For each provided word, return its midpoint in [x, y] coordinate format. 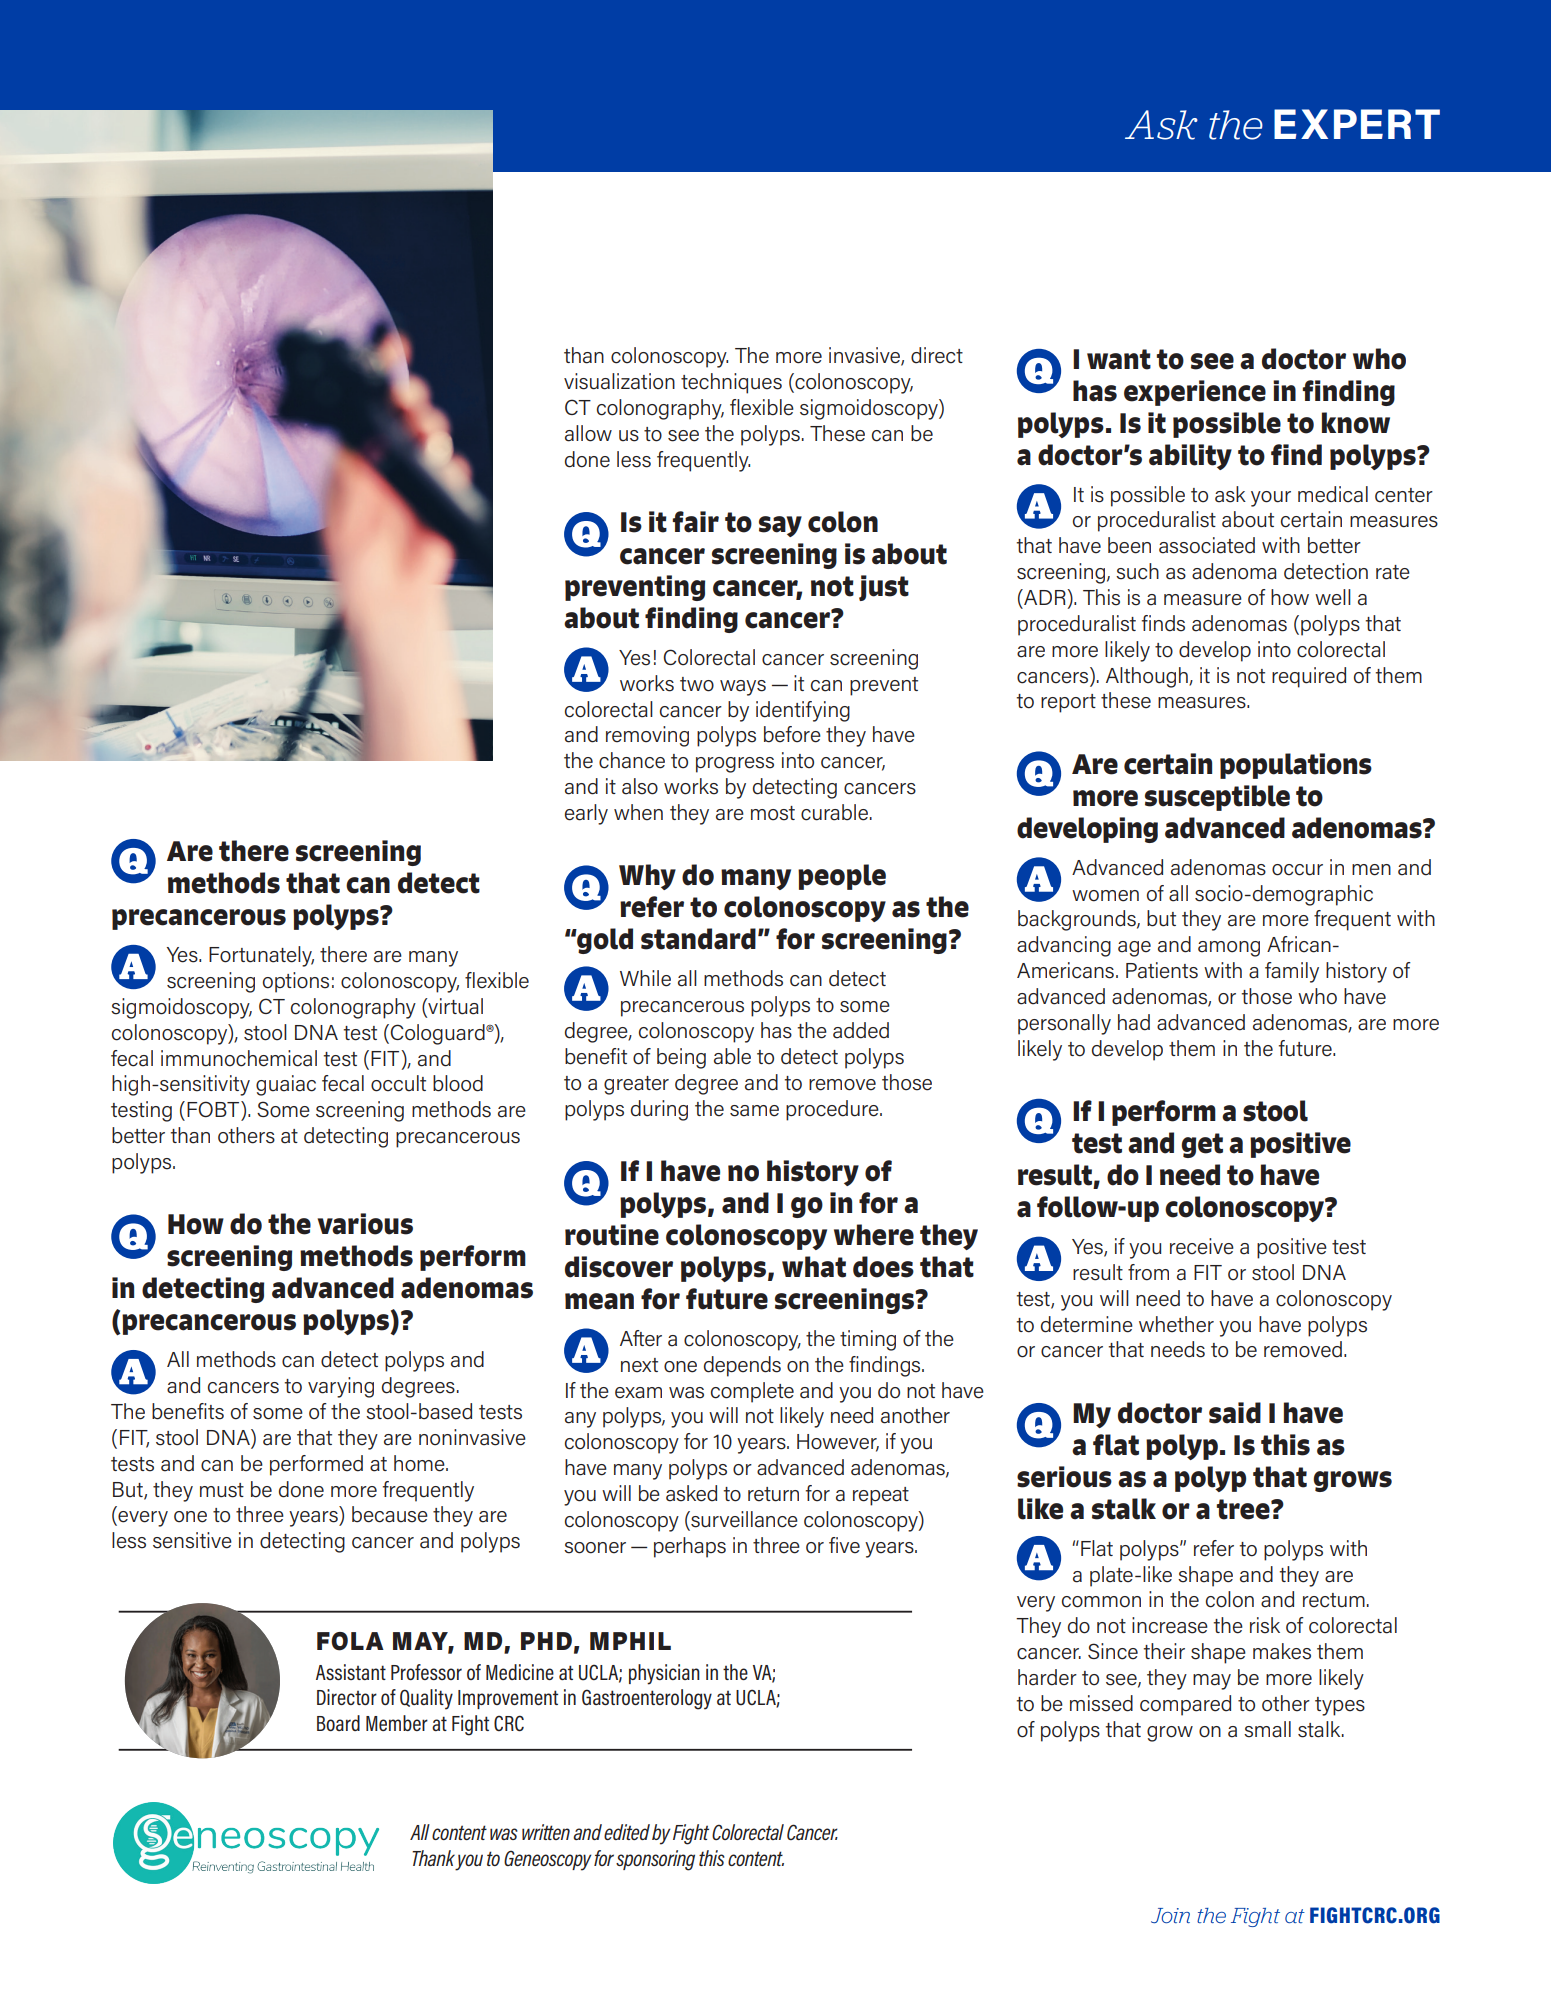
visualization [619, 381]
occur [1297, 870]
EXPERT [1357, 124]
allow [588, 433]
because [390, 1514]
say [780, 526]
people [842, 877]
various [365, 1224]
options [296, 982]
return [773, 1494]
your [1271, 499]
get [1202, 1145]
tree [1244, 1509]
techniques [731, 383]
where [874, 1235]
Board [338, 1723]
